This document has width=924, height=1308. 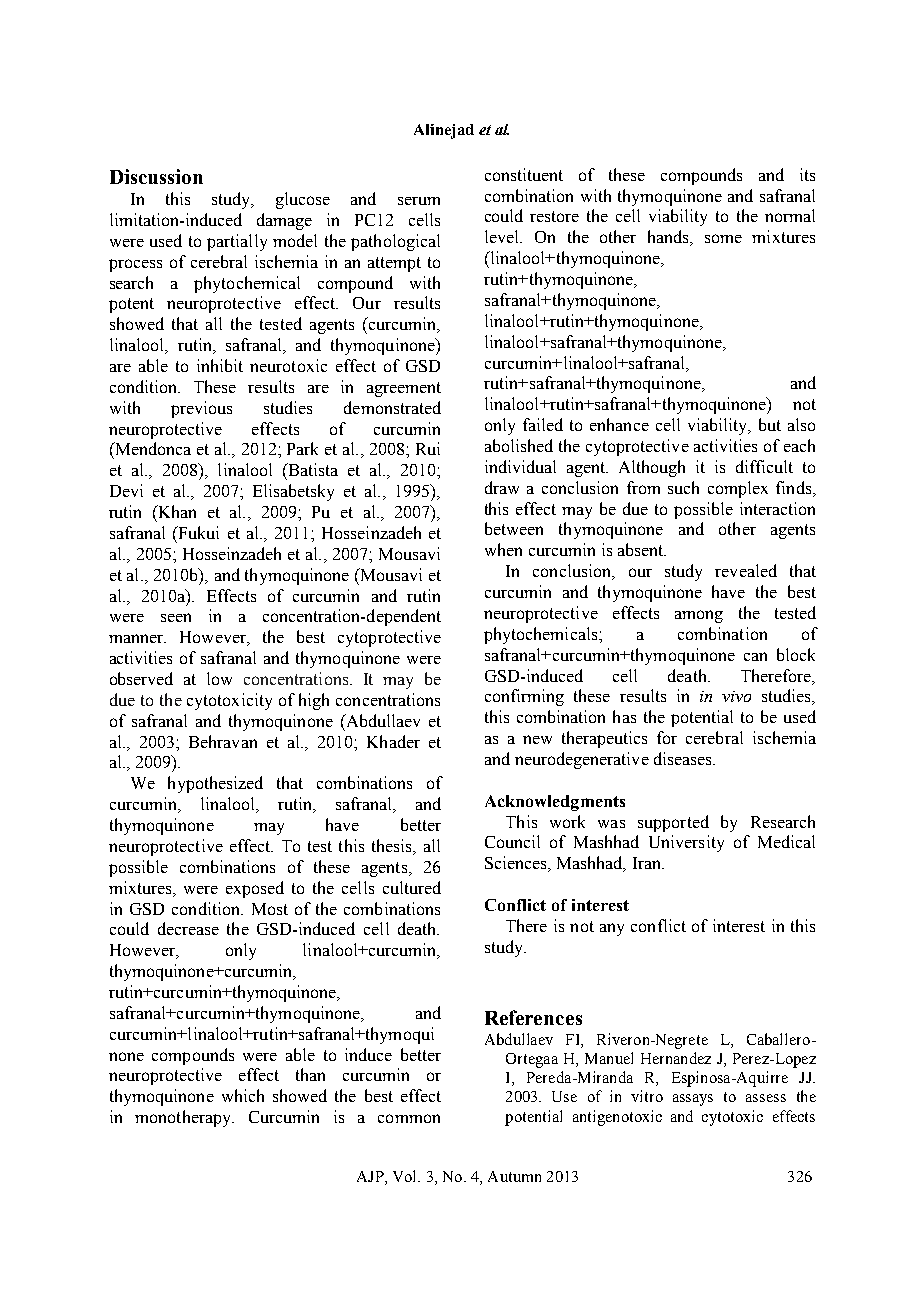 What do you see at coordinates (237, 242) in the document?
I see `partially` at bounding box center [237, 242].
